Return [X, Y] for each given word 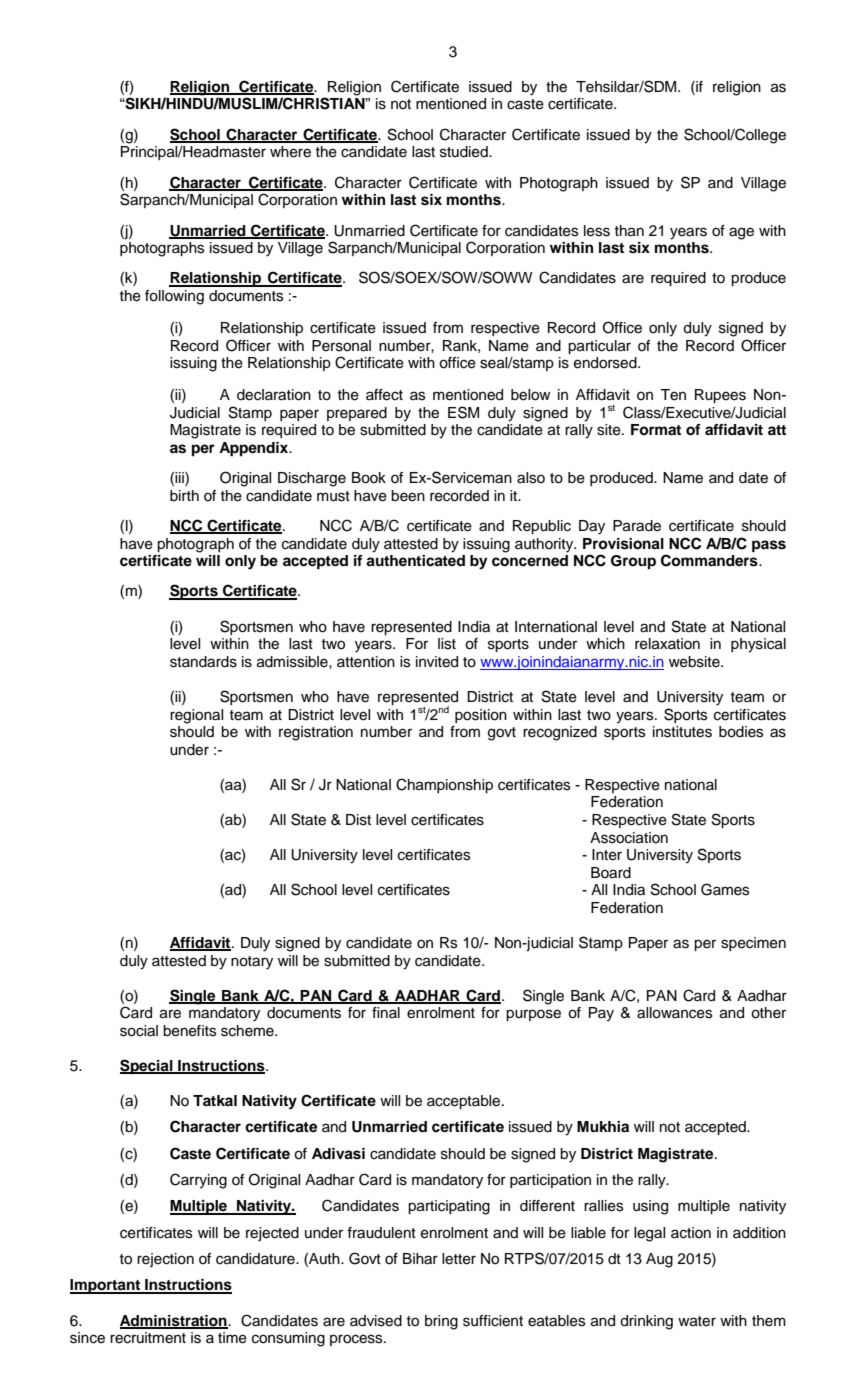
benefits [189, 1031]
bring [441, 1322]
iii [180, 479]
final [386, 1012]
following [174, 297]
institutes [682, 732]
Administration [174, 1321]
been [408, 496]
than [629, 231]
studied [465, 152]
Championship [444, 785]
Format [656, 430]
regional [196, 716]
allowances [674, 1013]
